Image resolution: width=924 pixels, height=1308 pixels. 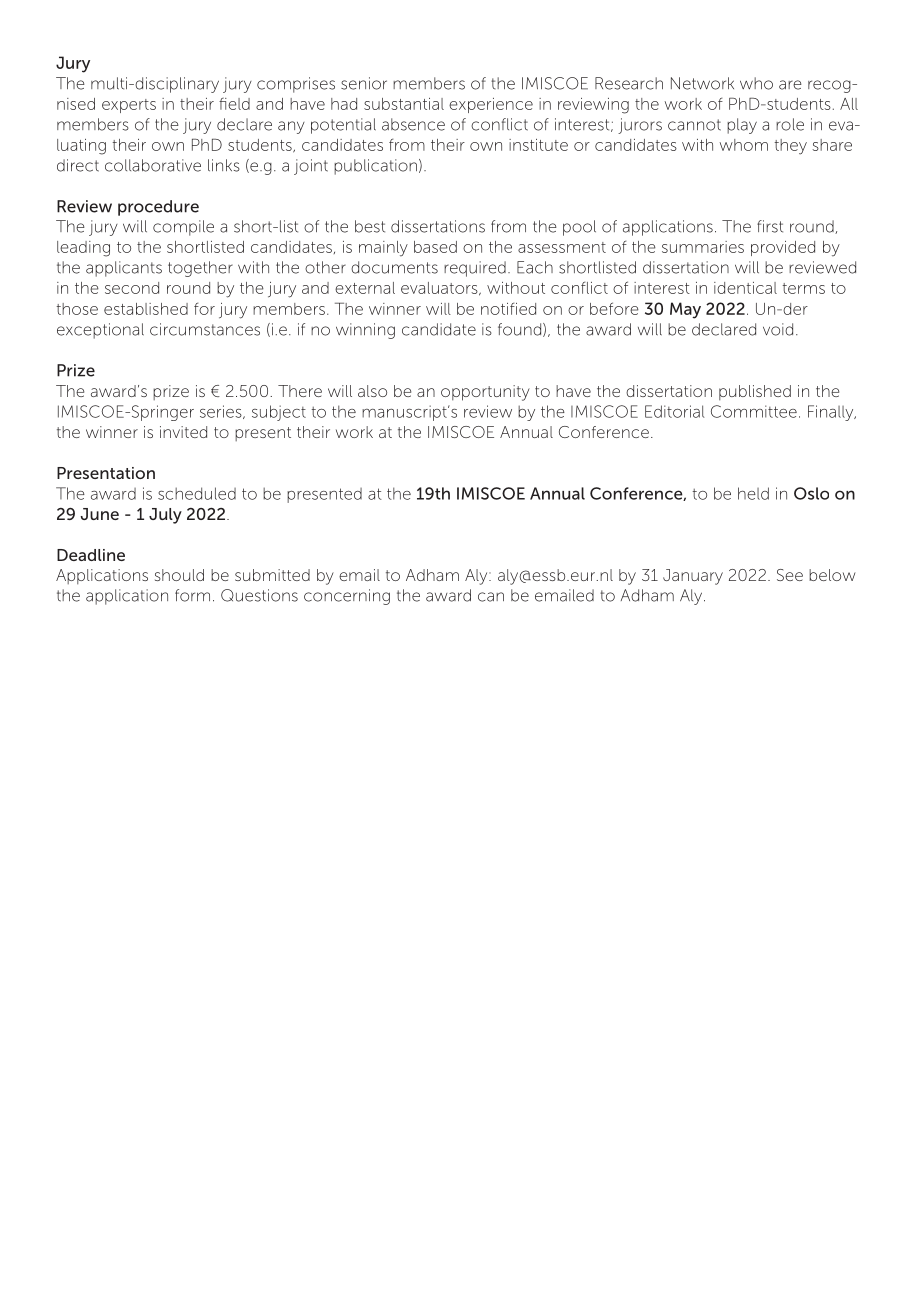 What do you see at coordinates (742, 126) in the screenshot?
I see `play` at bounding box center [742, 126].
